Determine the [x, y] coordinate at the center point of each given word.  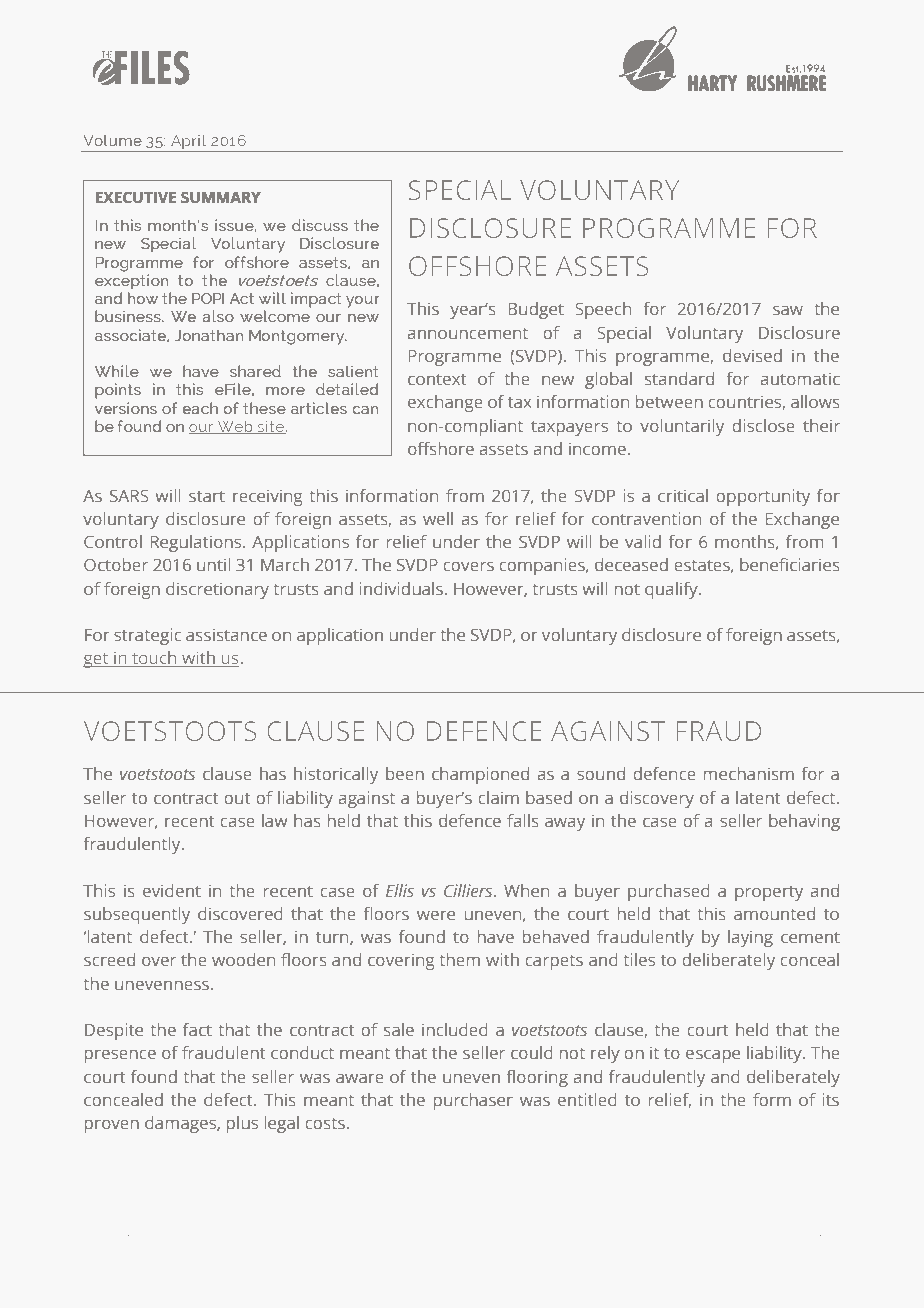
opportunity [763, 497]
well [438, 518]
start [207, 496]
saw [788, 310]
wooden [243, 959]
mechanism [749, 773]
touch [154, 659]
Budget [536, 310]
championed [480, 775]
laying [750, 938]
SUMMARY [221, 198]
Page [107, 1233]
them [459, 959]
